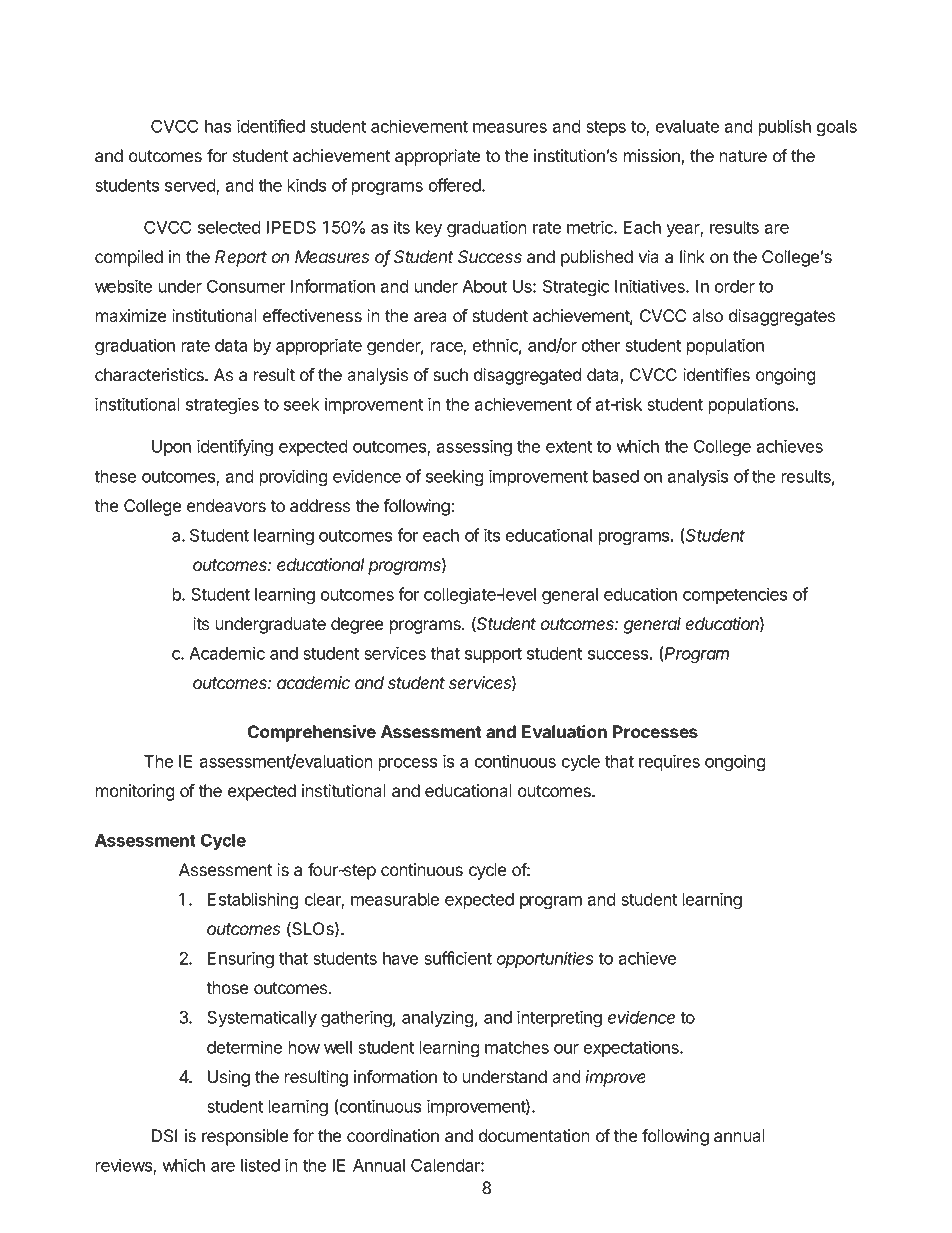 This document has width=952, height=1233. Describe the element at coordinates (191, 187) in the document. I see `served` at that location.
